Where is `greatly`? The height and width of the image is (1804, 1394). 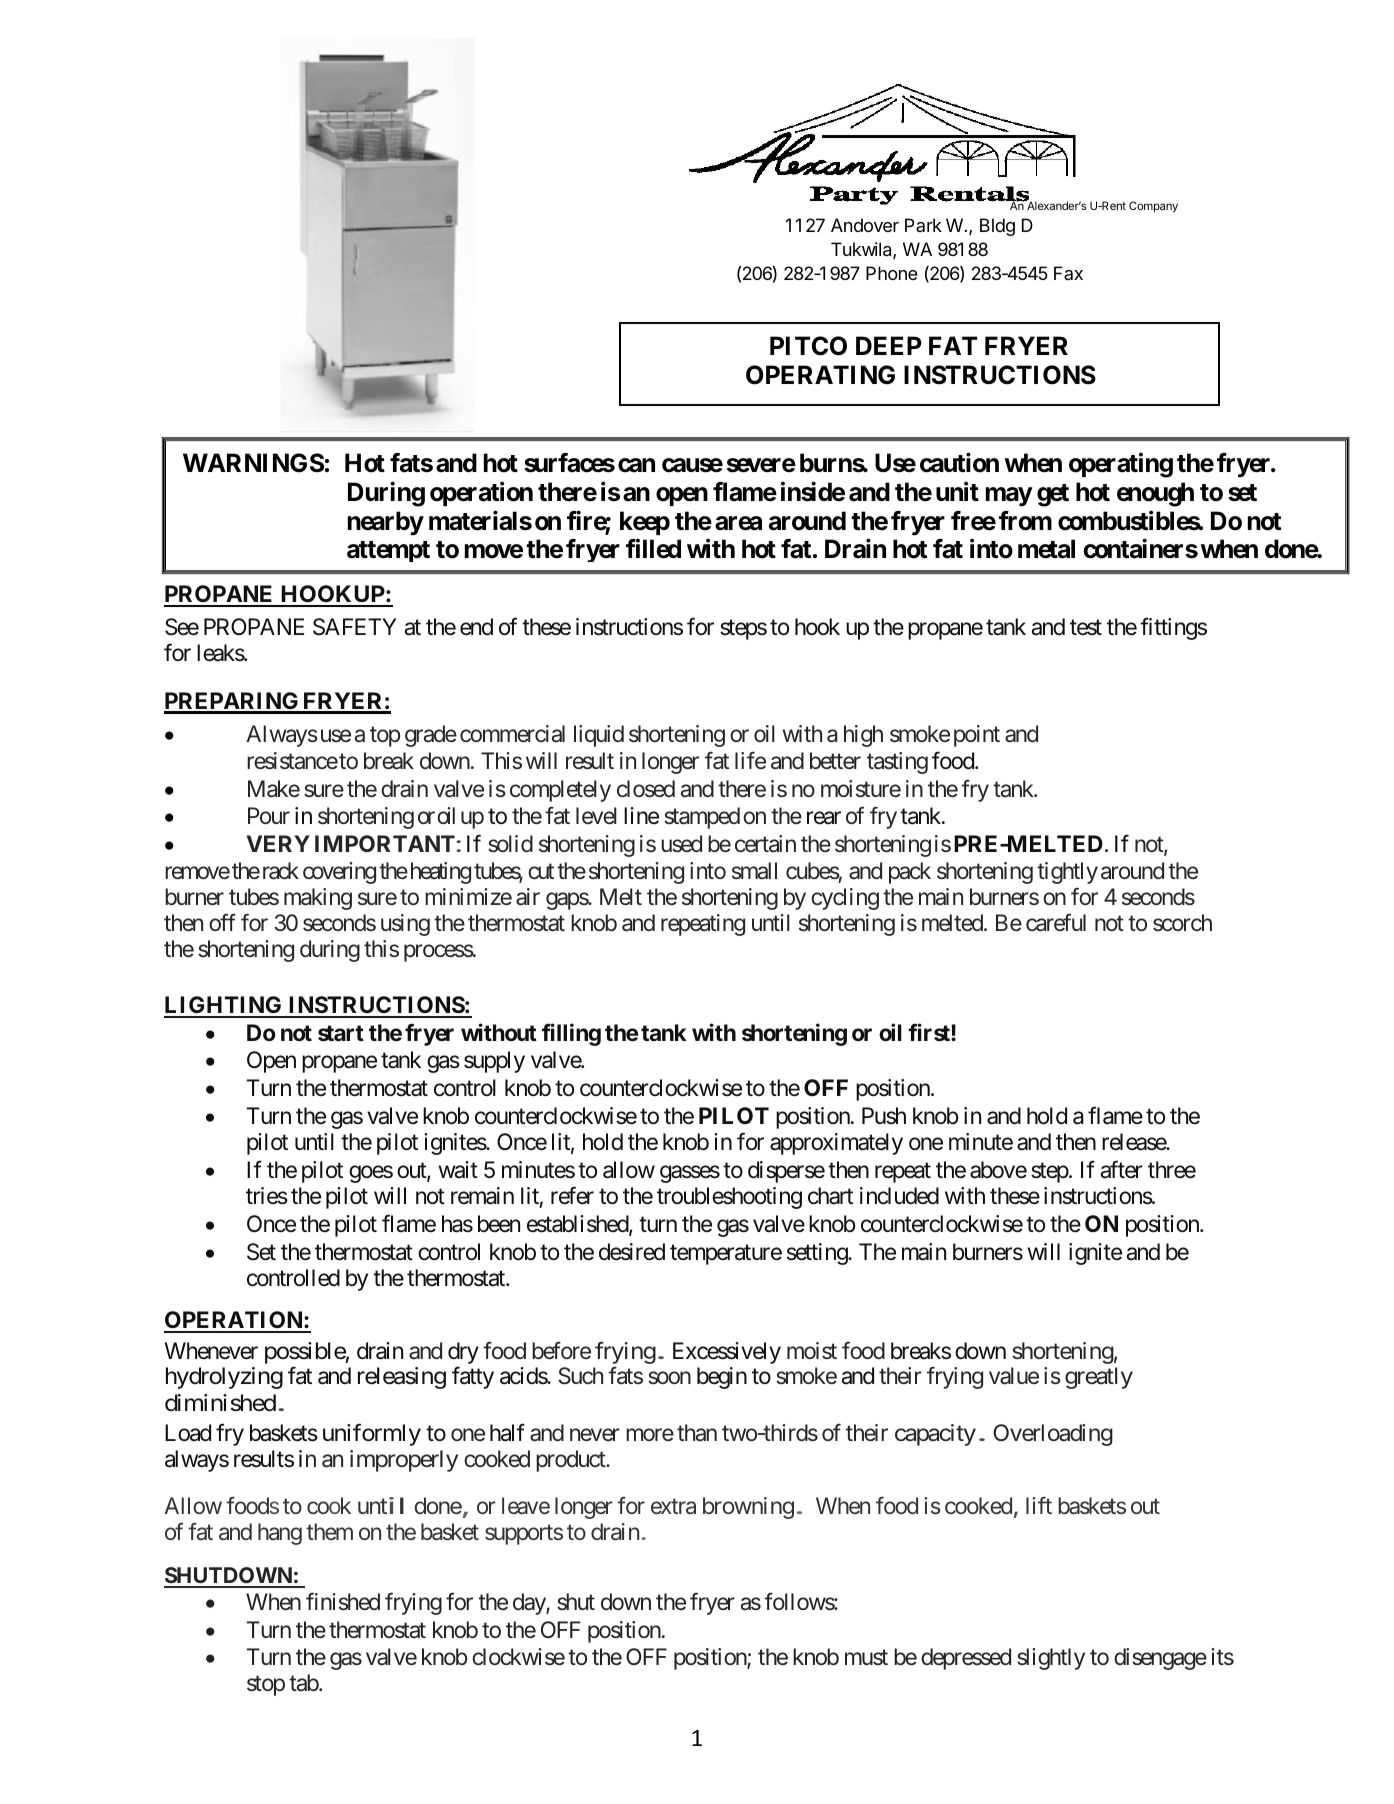
greatly is located at coordinates (1099, 1378).
